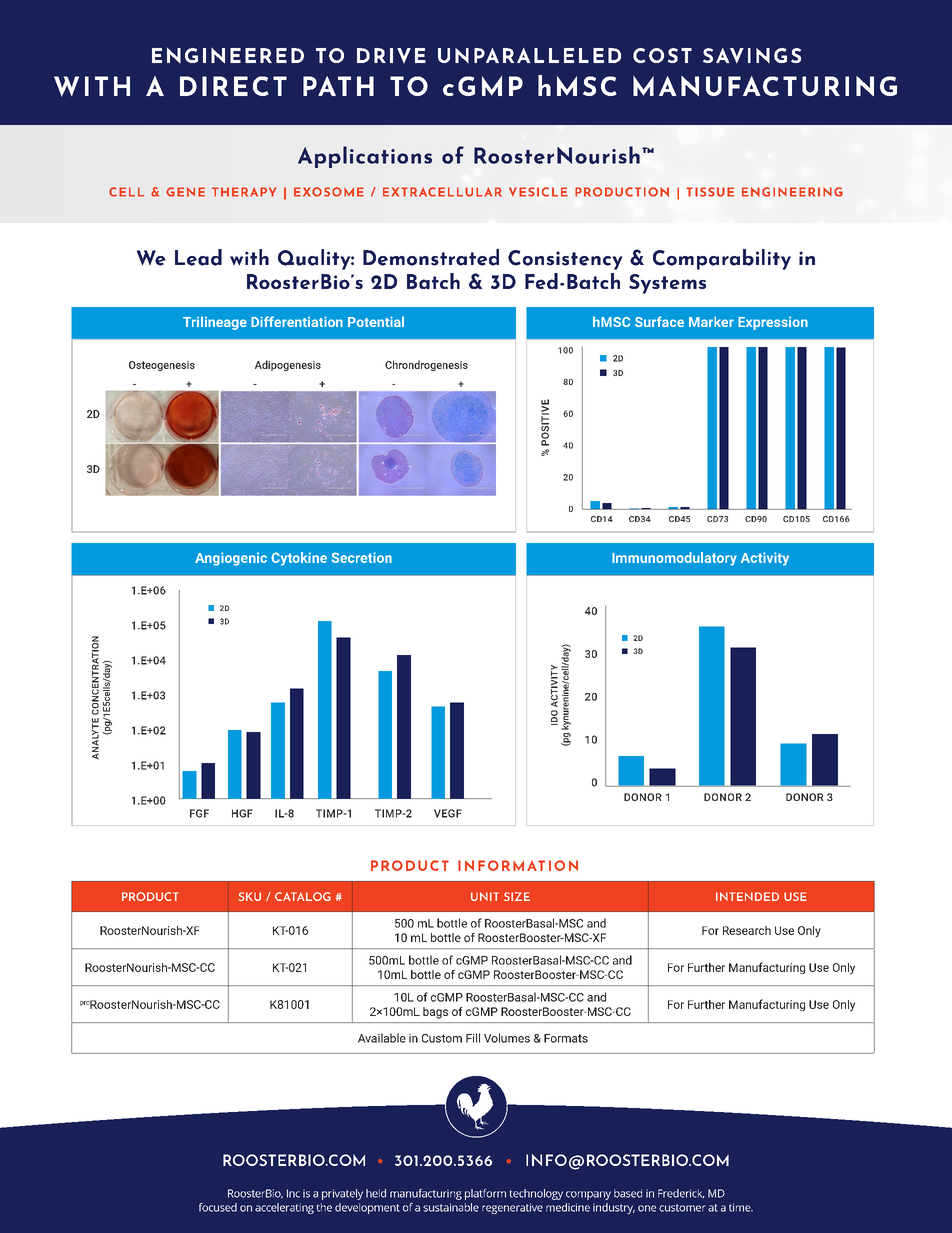 This screenshot has width=952, height=1233. I want to click on Inc, so click(293, 1193).
